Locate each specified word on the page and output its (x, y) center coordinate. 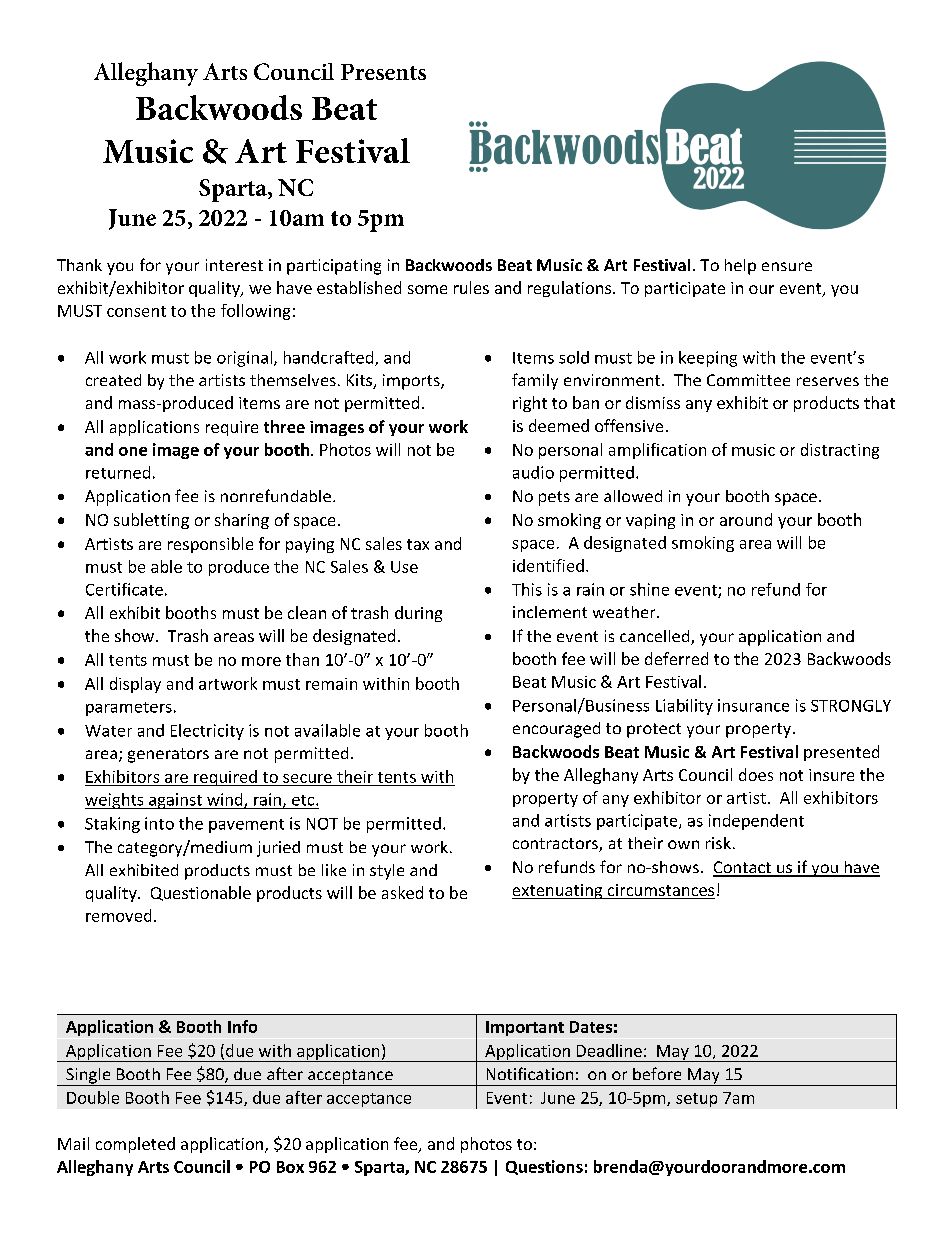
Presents (383, 72)
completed (135, 1145)
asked (402, 892)
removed (118, 915)
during (418, 614)
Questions (544, 1167)
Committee (748, 380)
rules (471, 287)
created (113, 380)
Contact (743, 868)
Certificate (124, 589)
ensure (787, 266)
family (535, 381)
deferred (676, 658)
